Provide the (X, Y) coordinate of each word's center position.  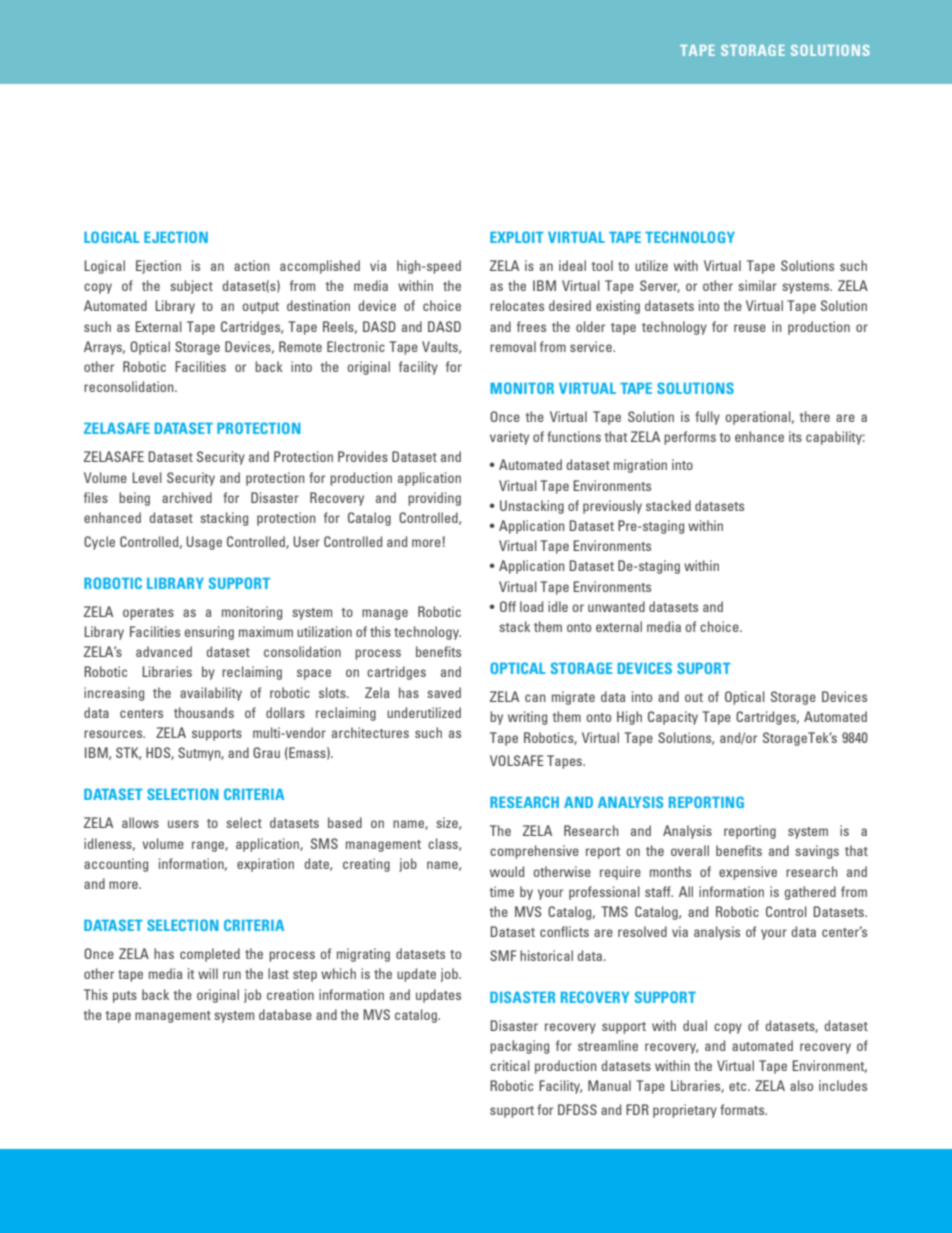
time (502, 891)
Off (508, 606)
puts (125, 997)
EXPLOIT (517, 237)
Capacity (673, 718)
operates (148, 614)
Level (147, 477)
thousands (204, 712)
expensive (748, 873)
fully (707, 418)
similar (757, 285)
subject (191, 287)
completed (210, 955)
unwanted (616, 606)
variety (509, 438)
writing (527, 718)
